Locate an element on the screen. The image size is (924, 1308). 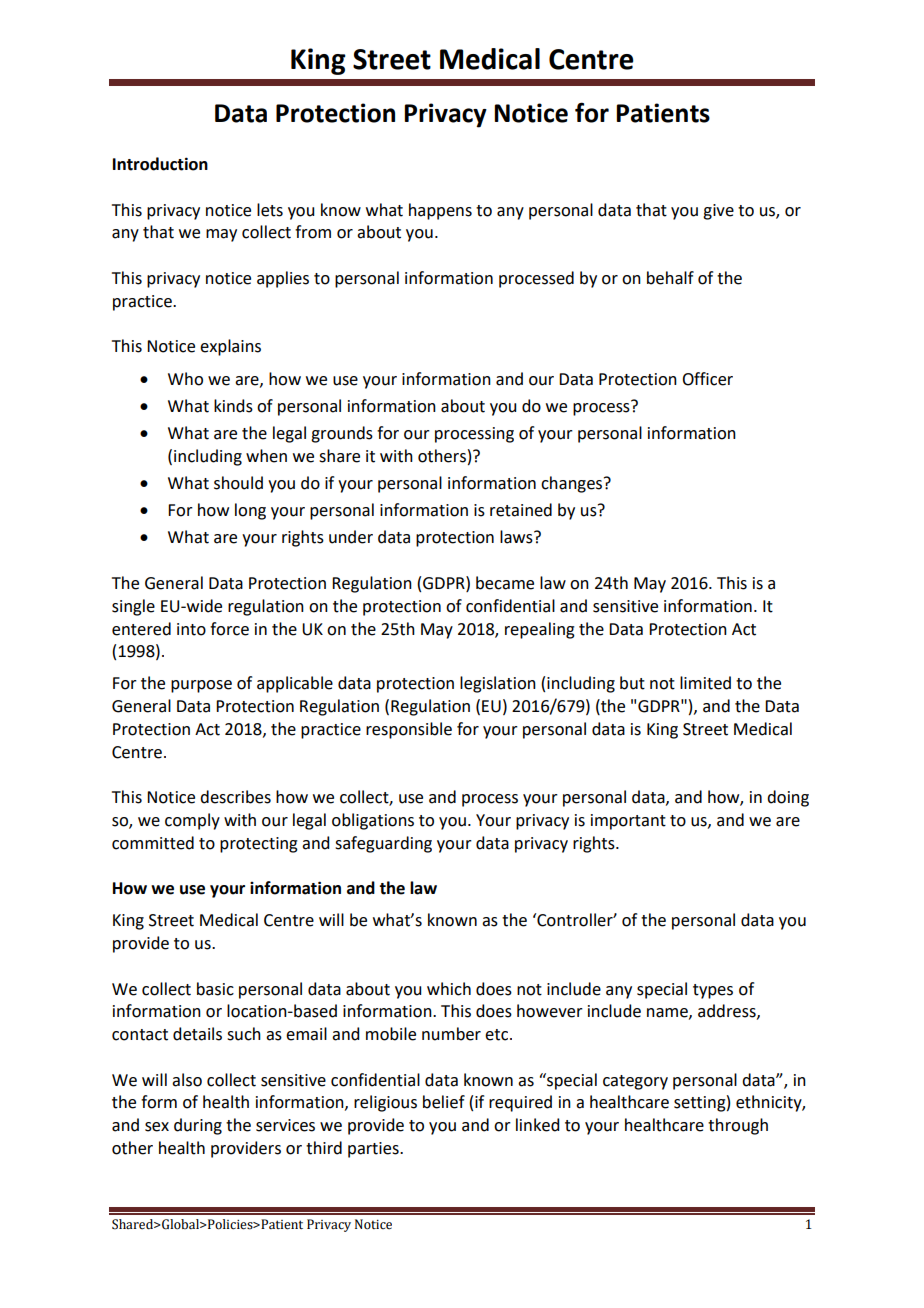
purpose is located at coordinates (201, 686).
